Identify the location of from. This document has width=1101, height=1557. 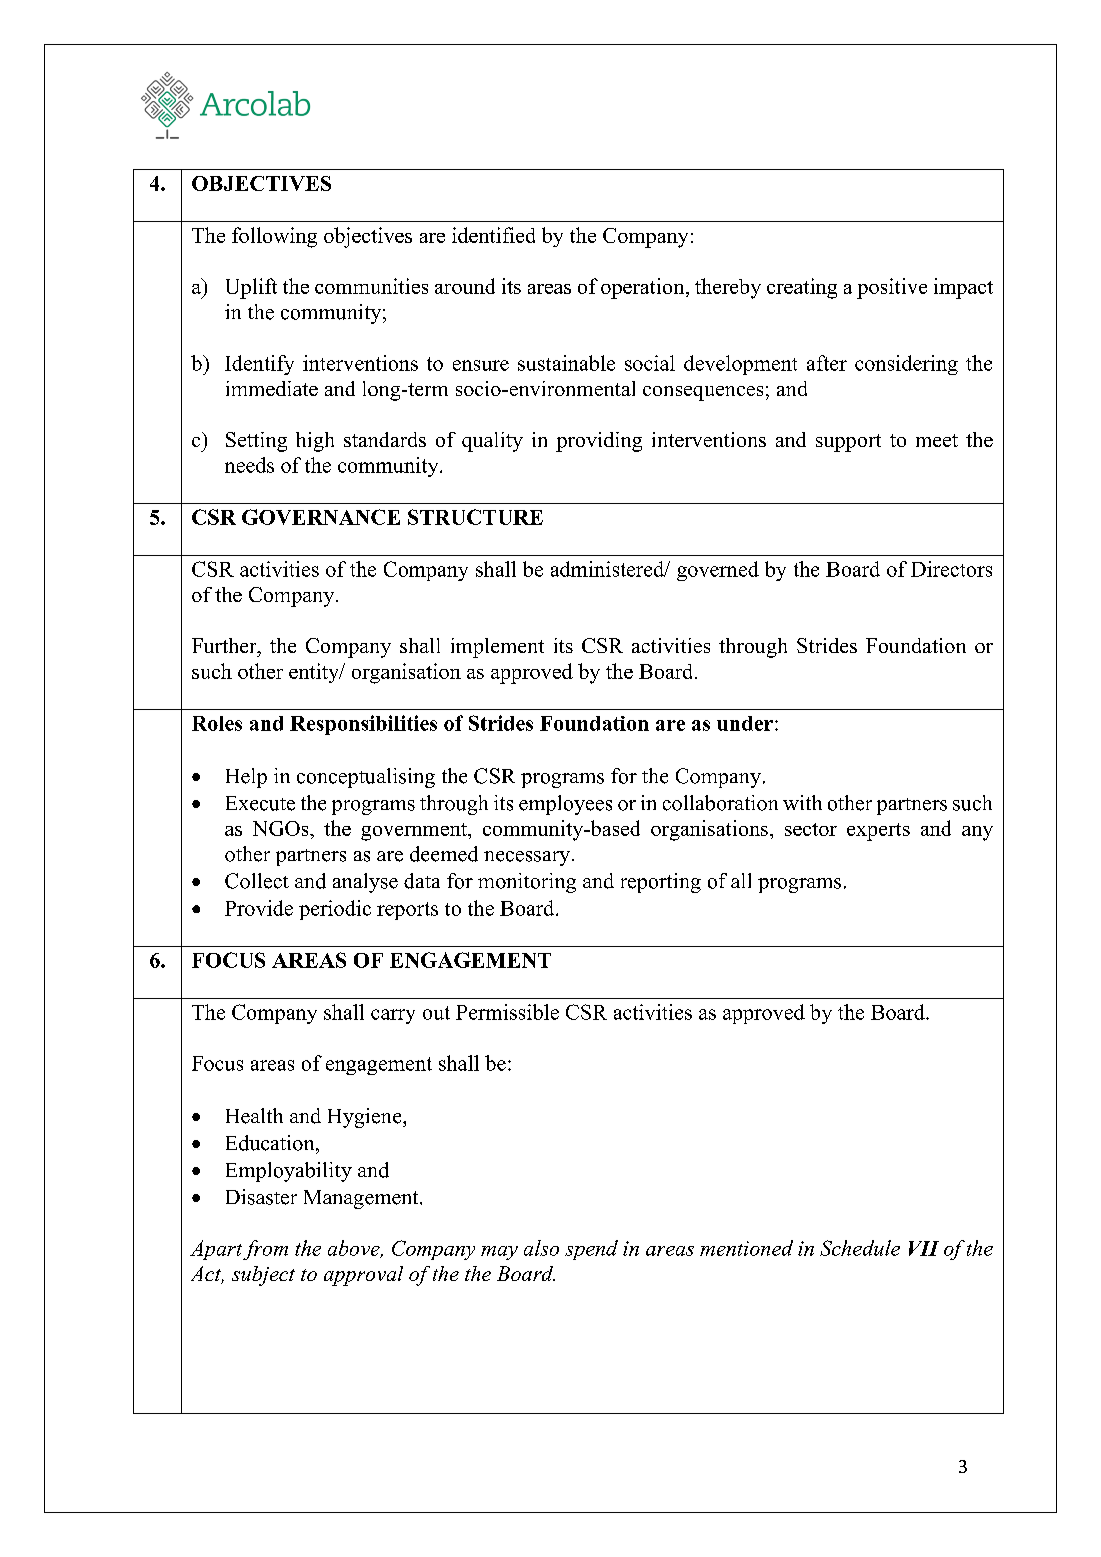
(265, 1250).
